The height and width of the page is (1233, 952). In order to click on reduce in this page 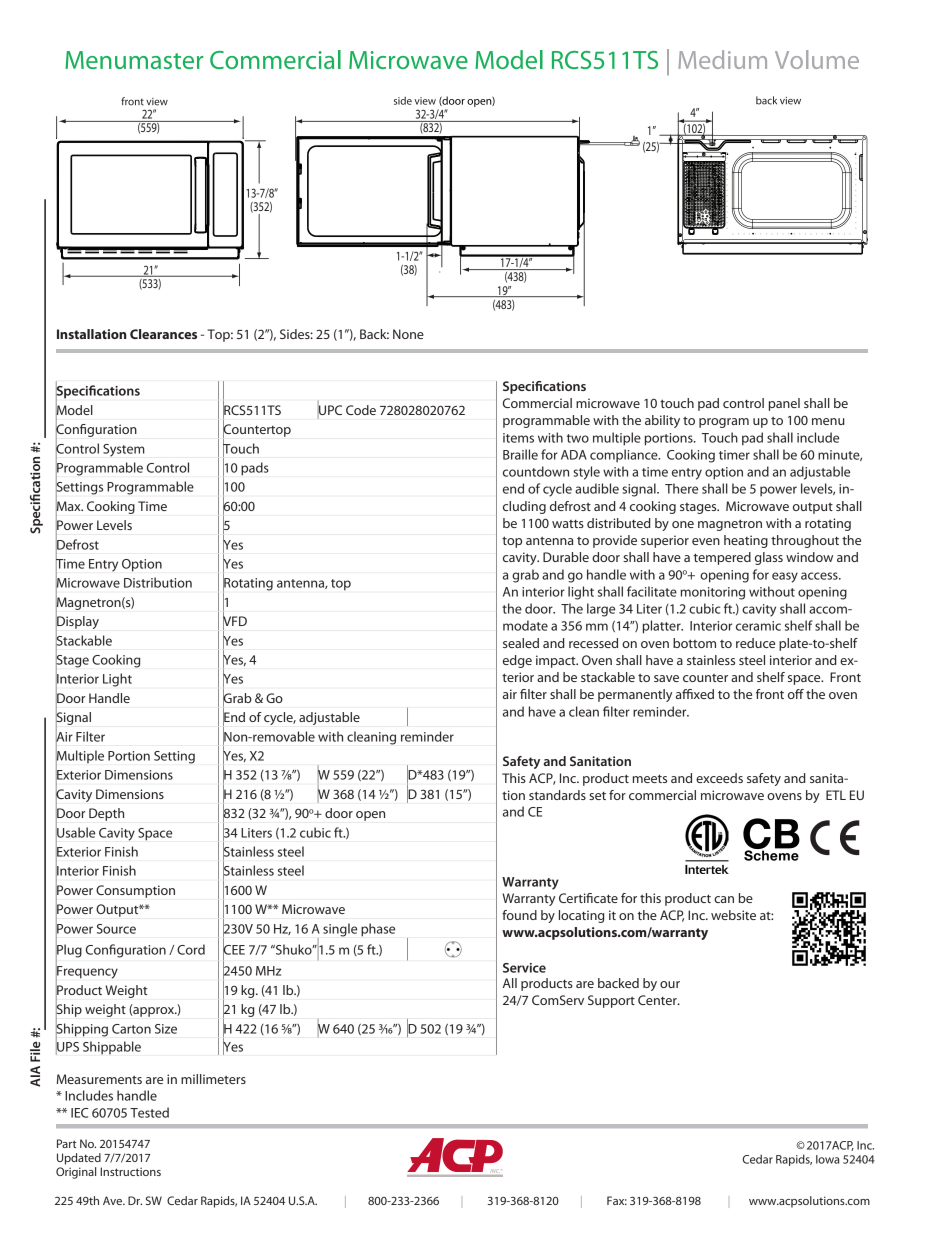, I will do `click(755, 643)`.
